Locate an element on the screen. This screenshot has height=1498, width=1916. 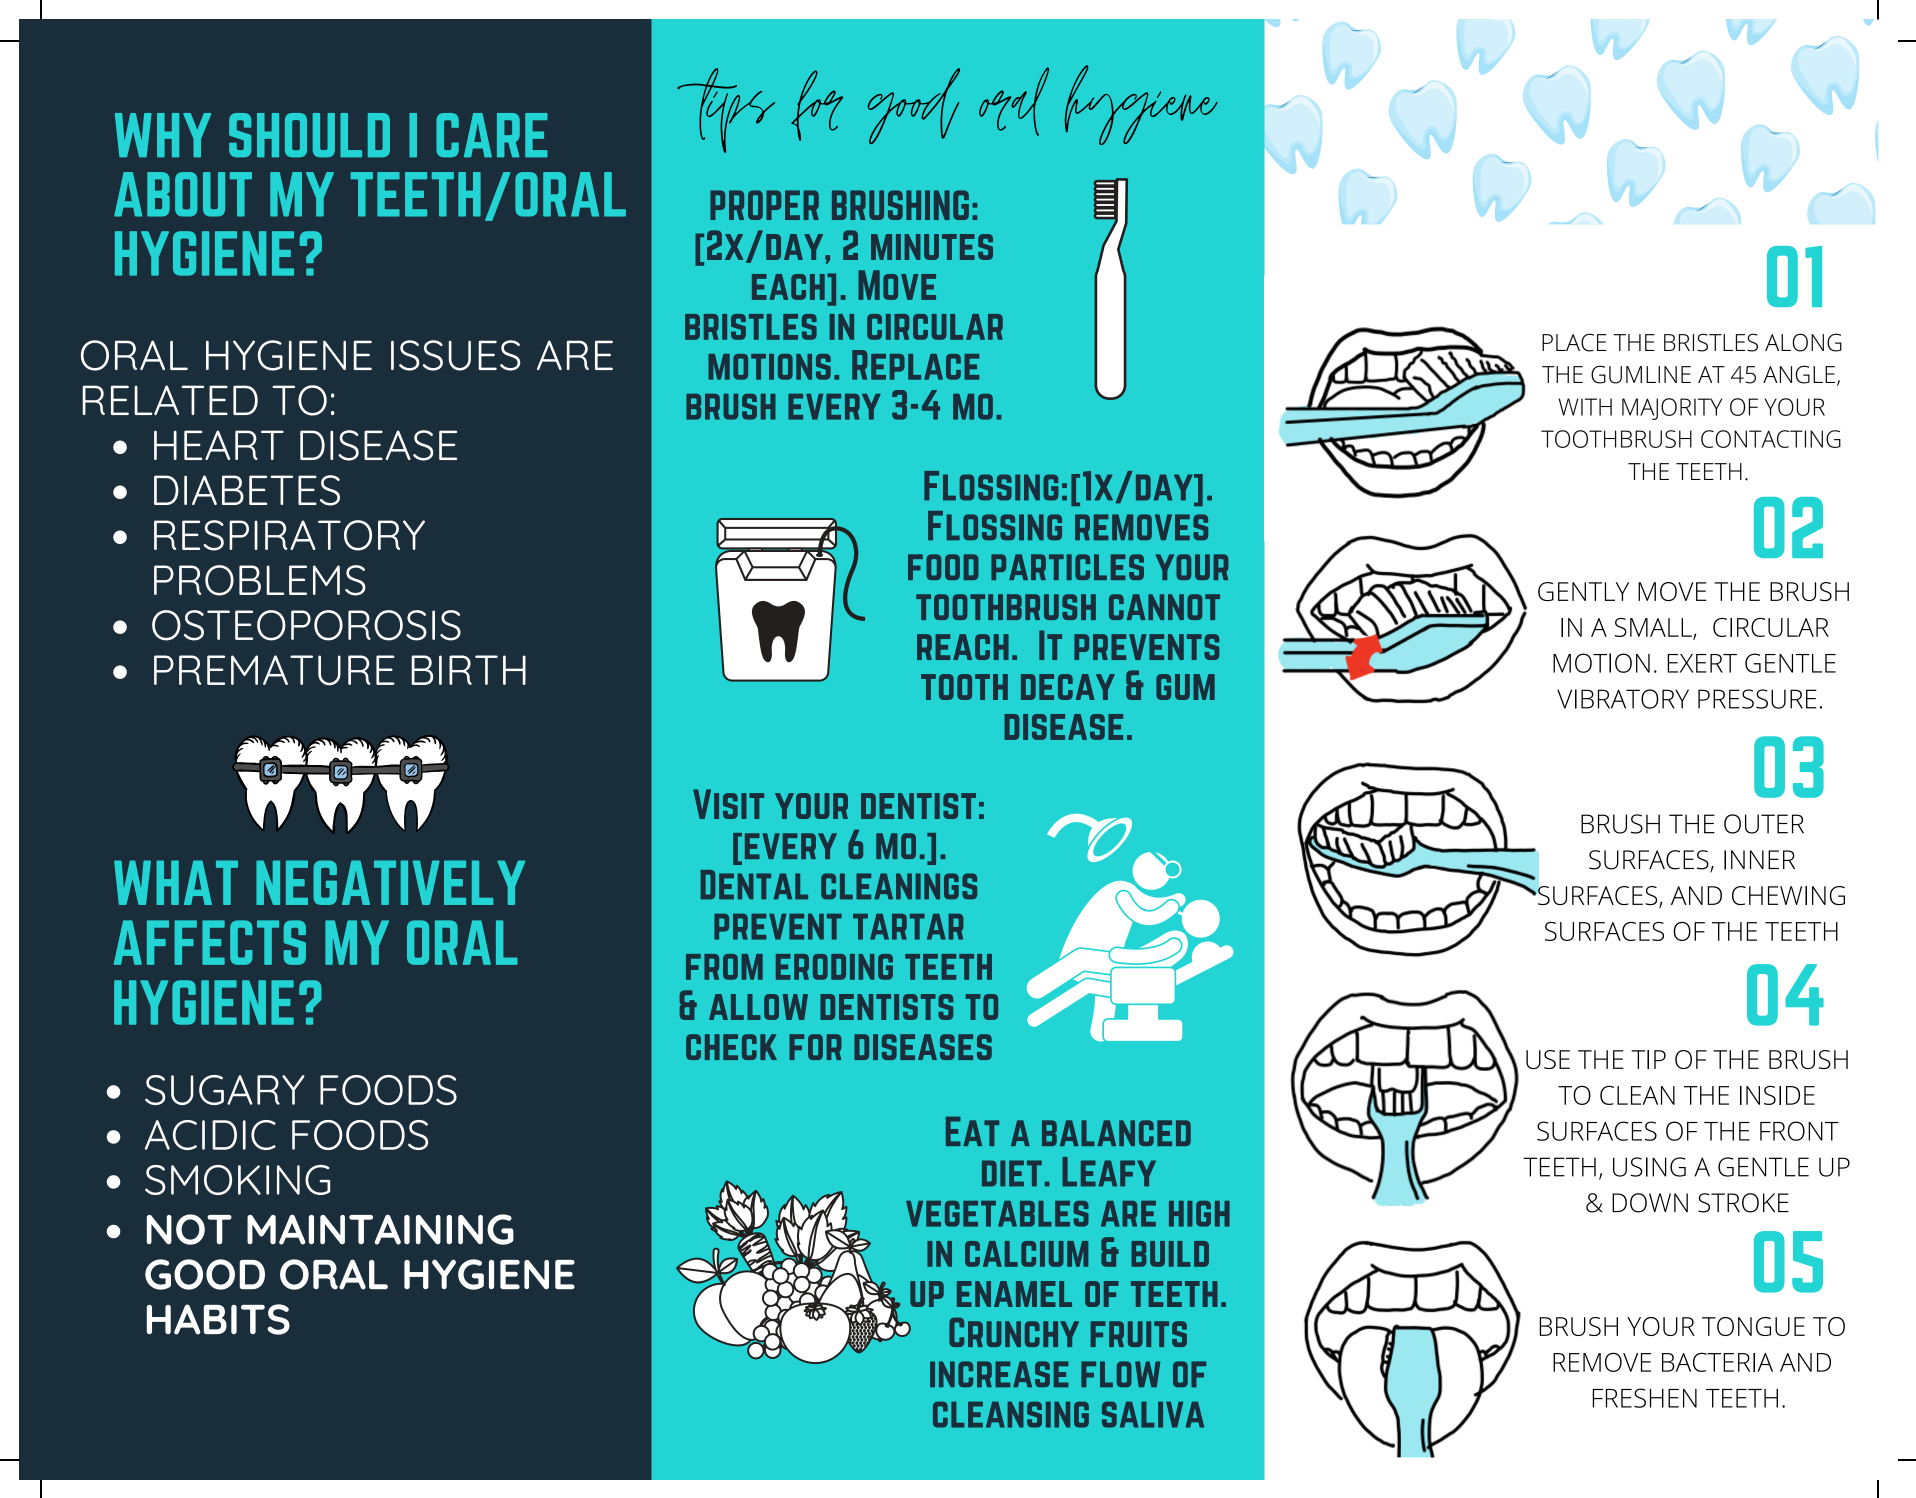
minutes is located at coordinates (932, 247).
